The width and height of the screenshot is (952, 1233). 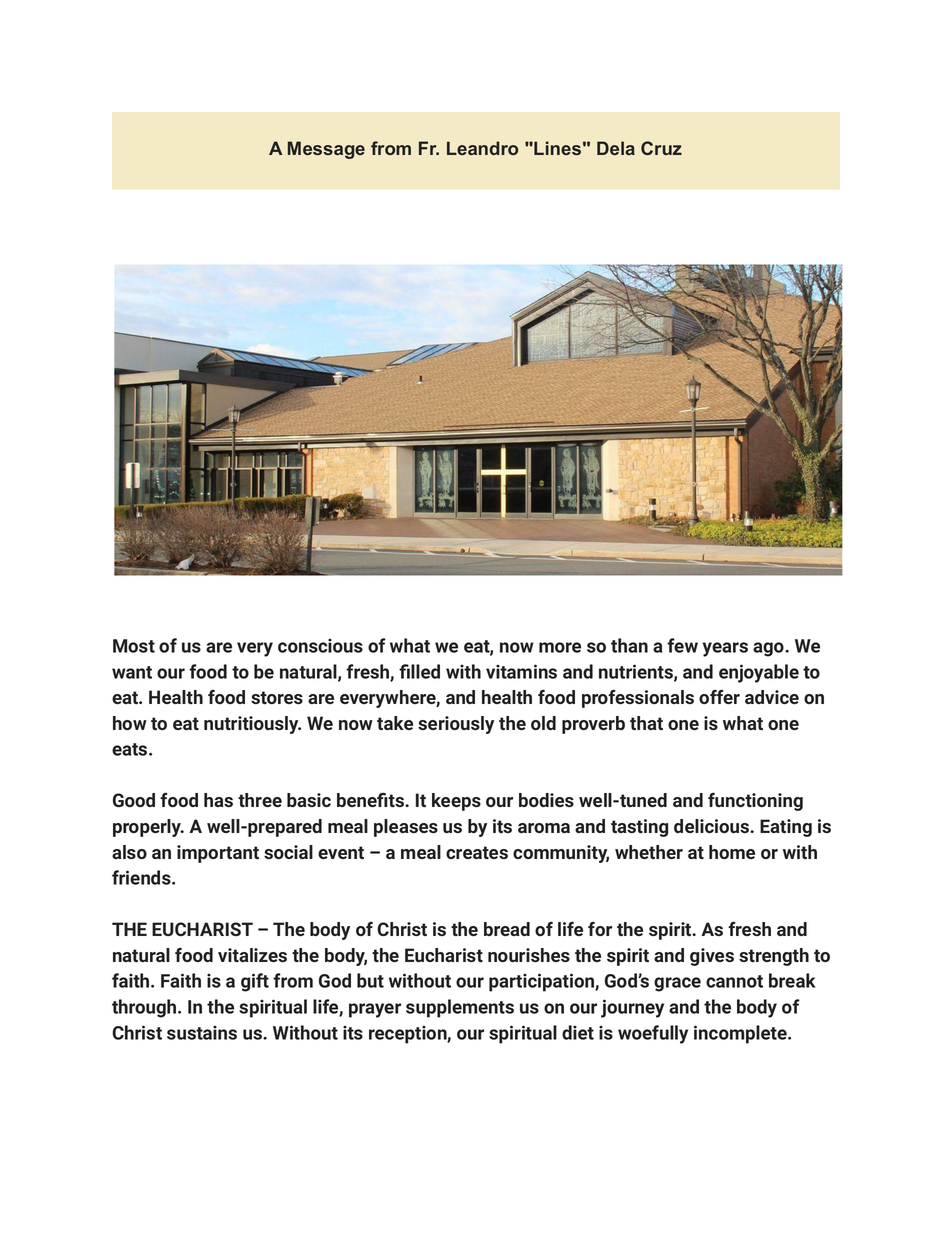 What do you see at coordinates (616, 148) in the screenshot?
I see `Dela` at bounding box center [616, 148].
